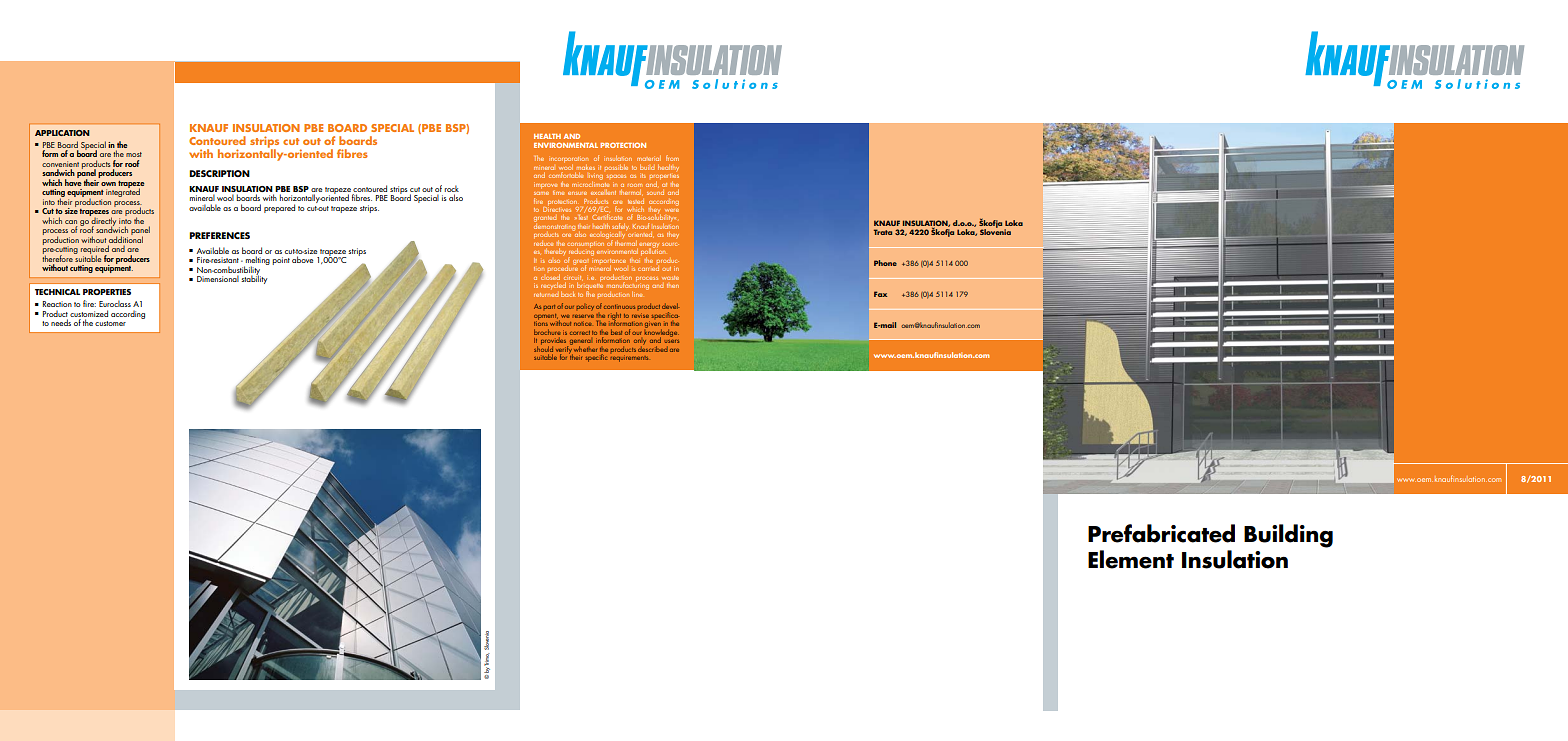 The image size is (1568, 741). Describe the element at coordinates (543, 347) in the screenshot. I see `should` at that location.
